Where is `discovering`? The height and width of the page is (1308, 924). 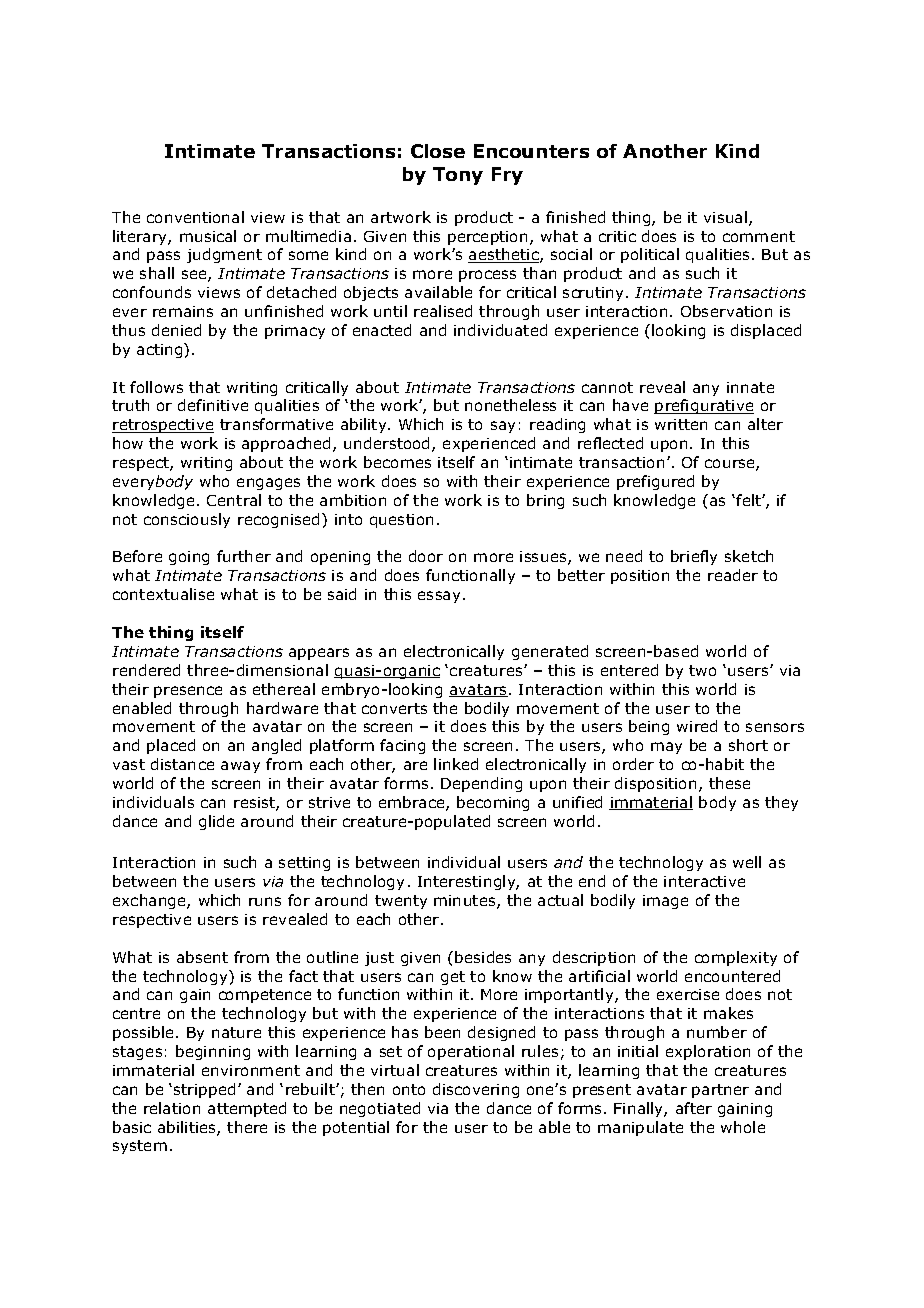 discovering is located at coordinates (476, 1090).
